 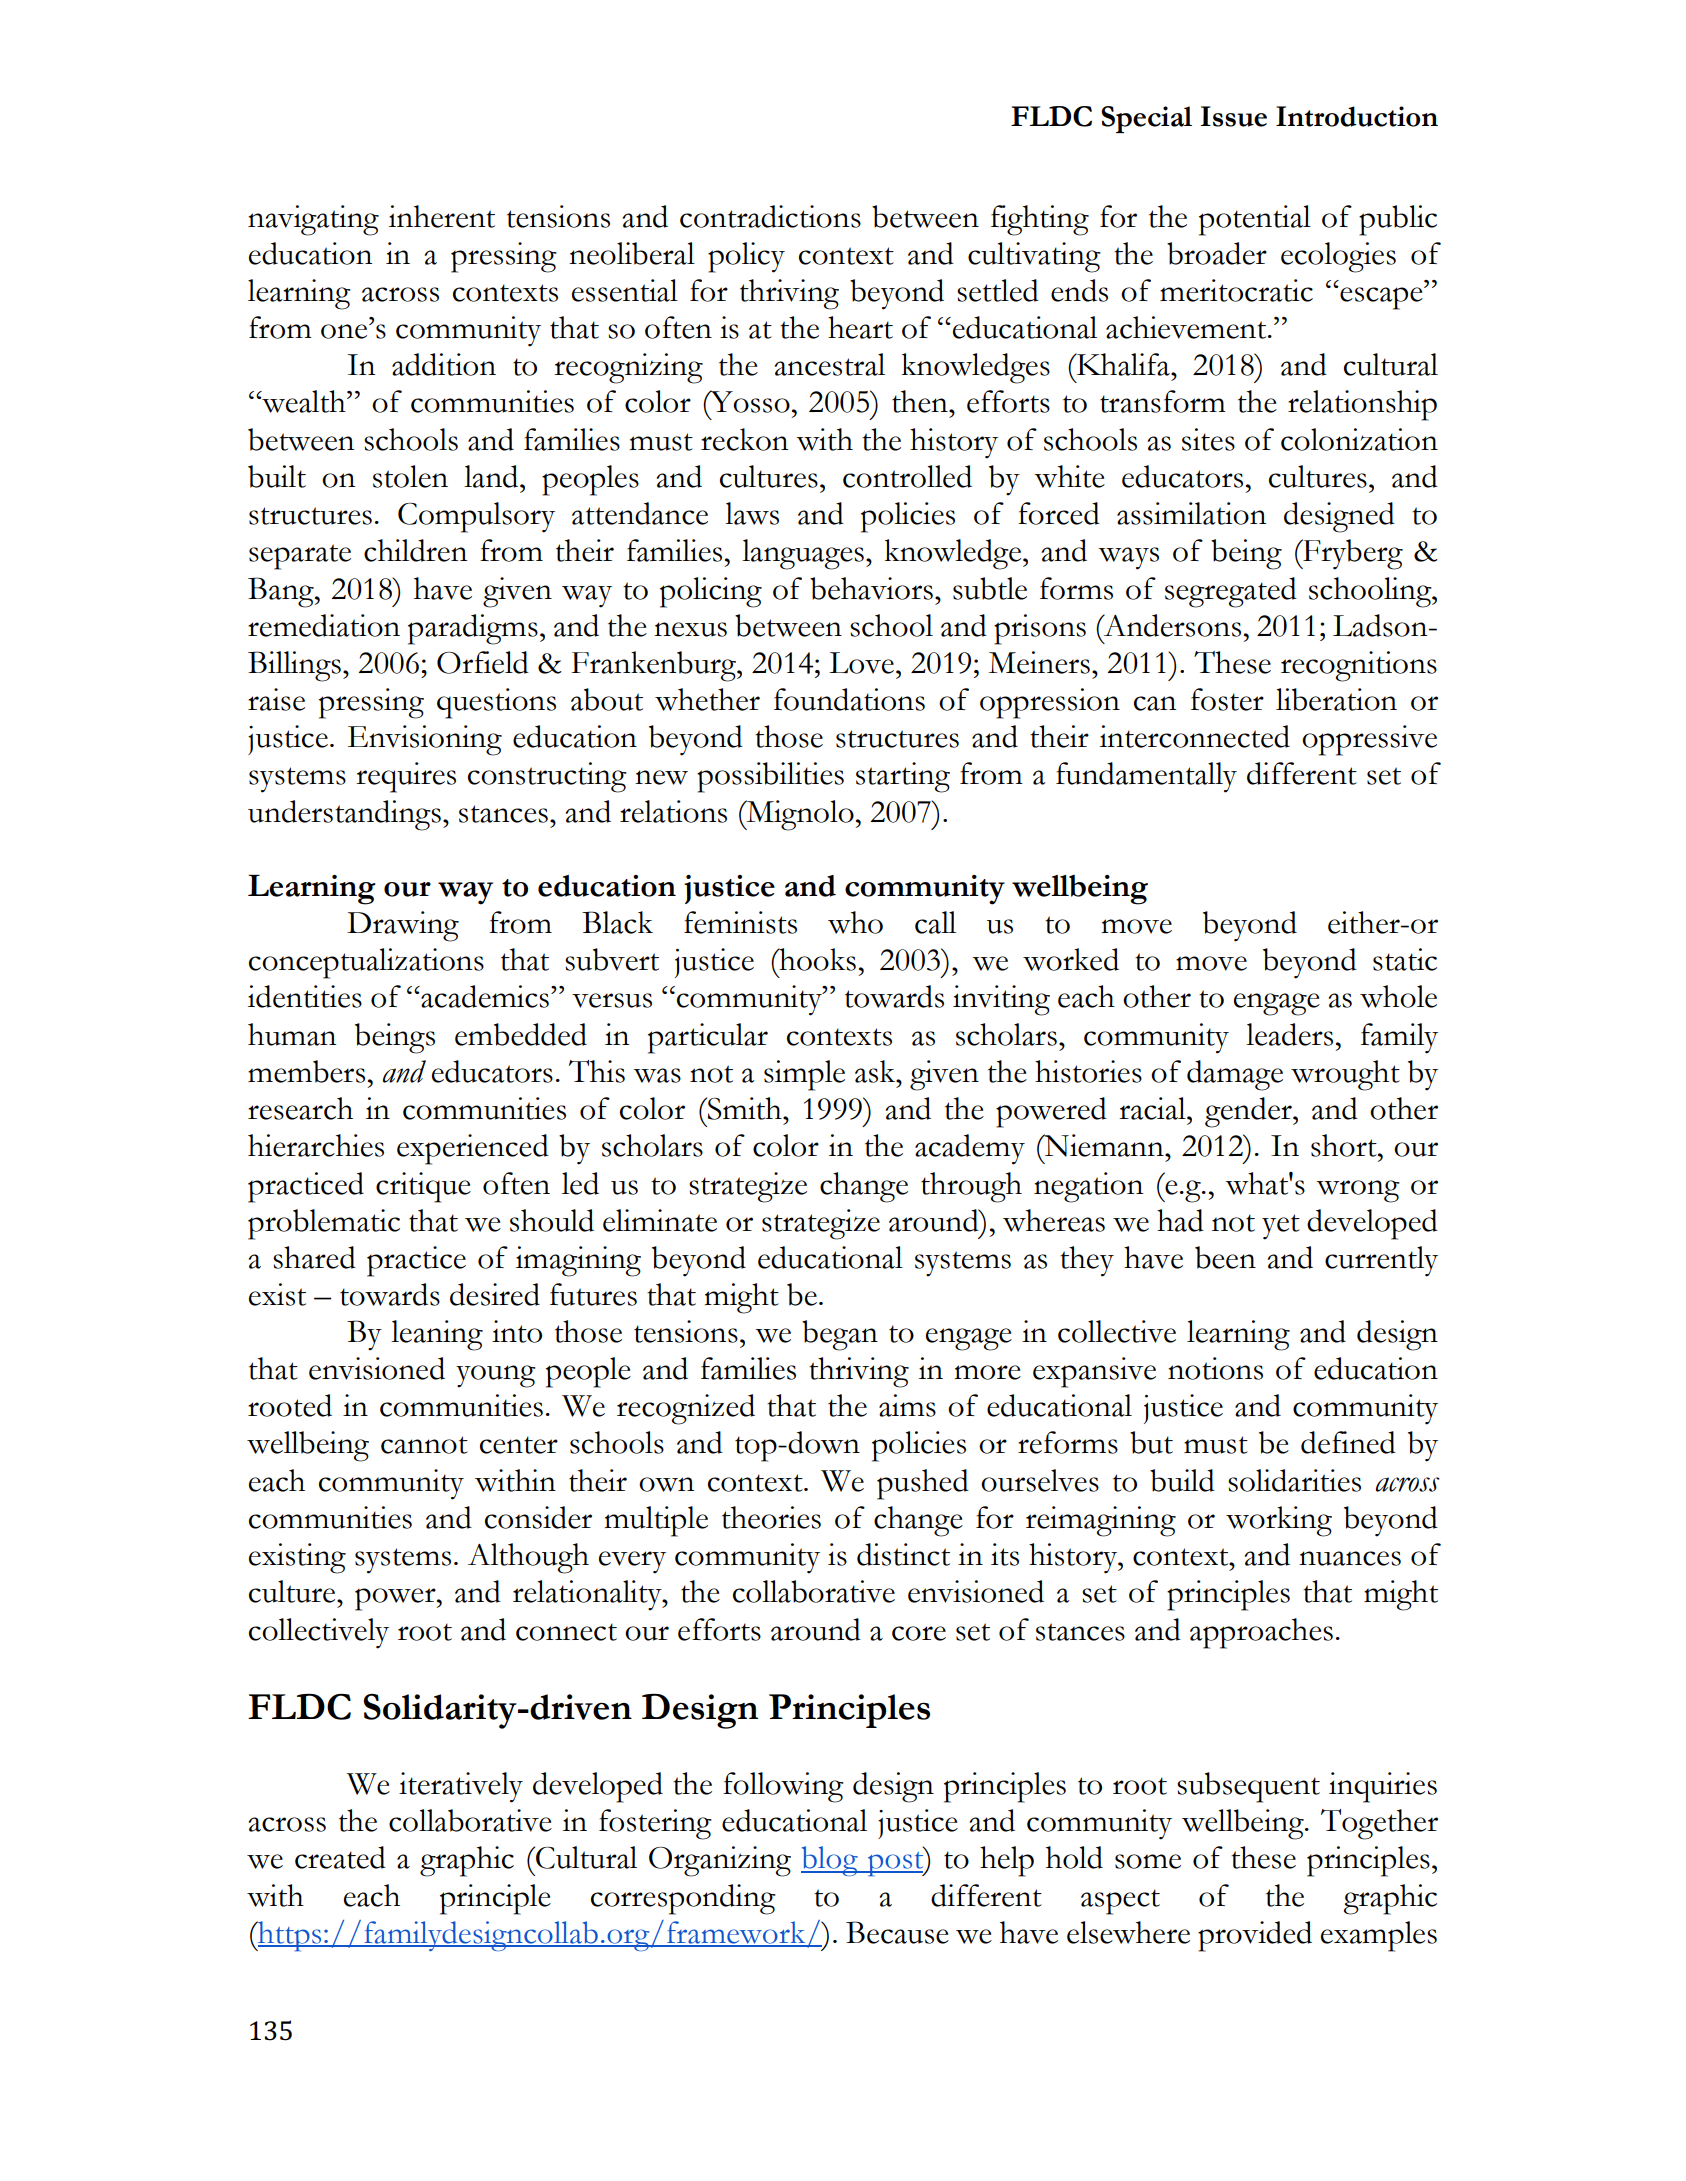 I want to click on cannot, so click(x=424, y=1445).
